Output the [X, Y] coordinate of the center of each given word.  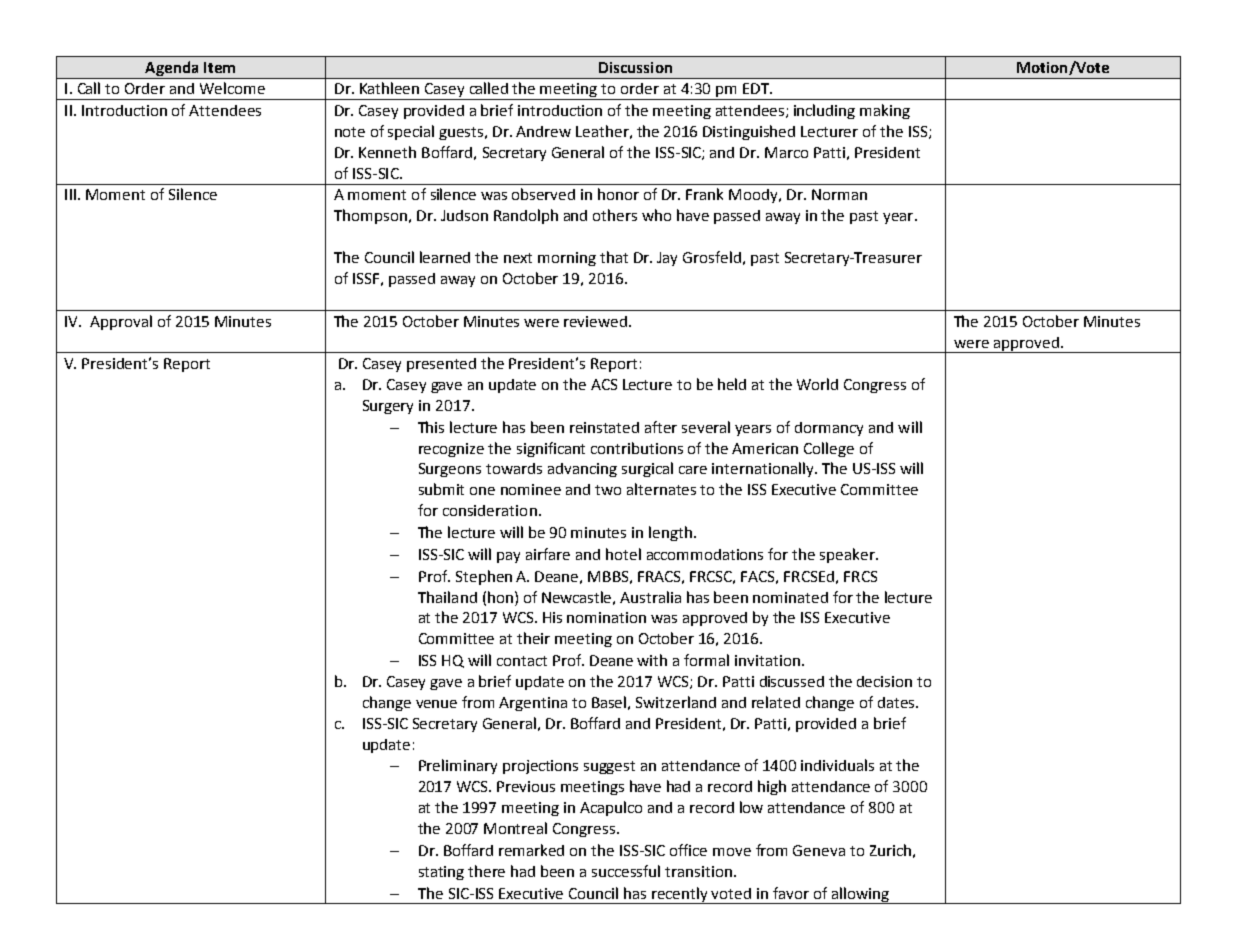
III [70, 194]
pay [508, 557]
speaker [848, 555]
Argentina [533, 704]
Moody [754, 196]
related [776, 702]
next [518, 258]
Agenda [171, 68]
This [431, 427]
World [817, 384]
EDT [757, 88]
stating [441, 873]
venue [436, 704]
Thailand [447, 597]
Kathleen [389, 88]
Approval [121, 322]
